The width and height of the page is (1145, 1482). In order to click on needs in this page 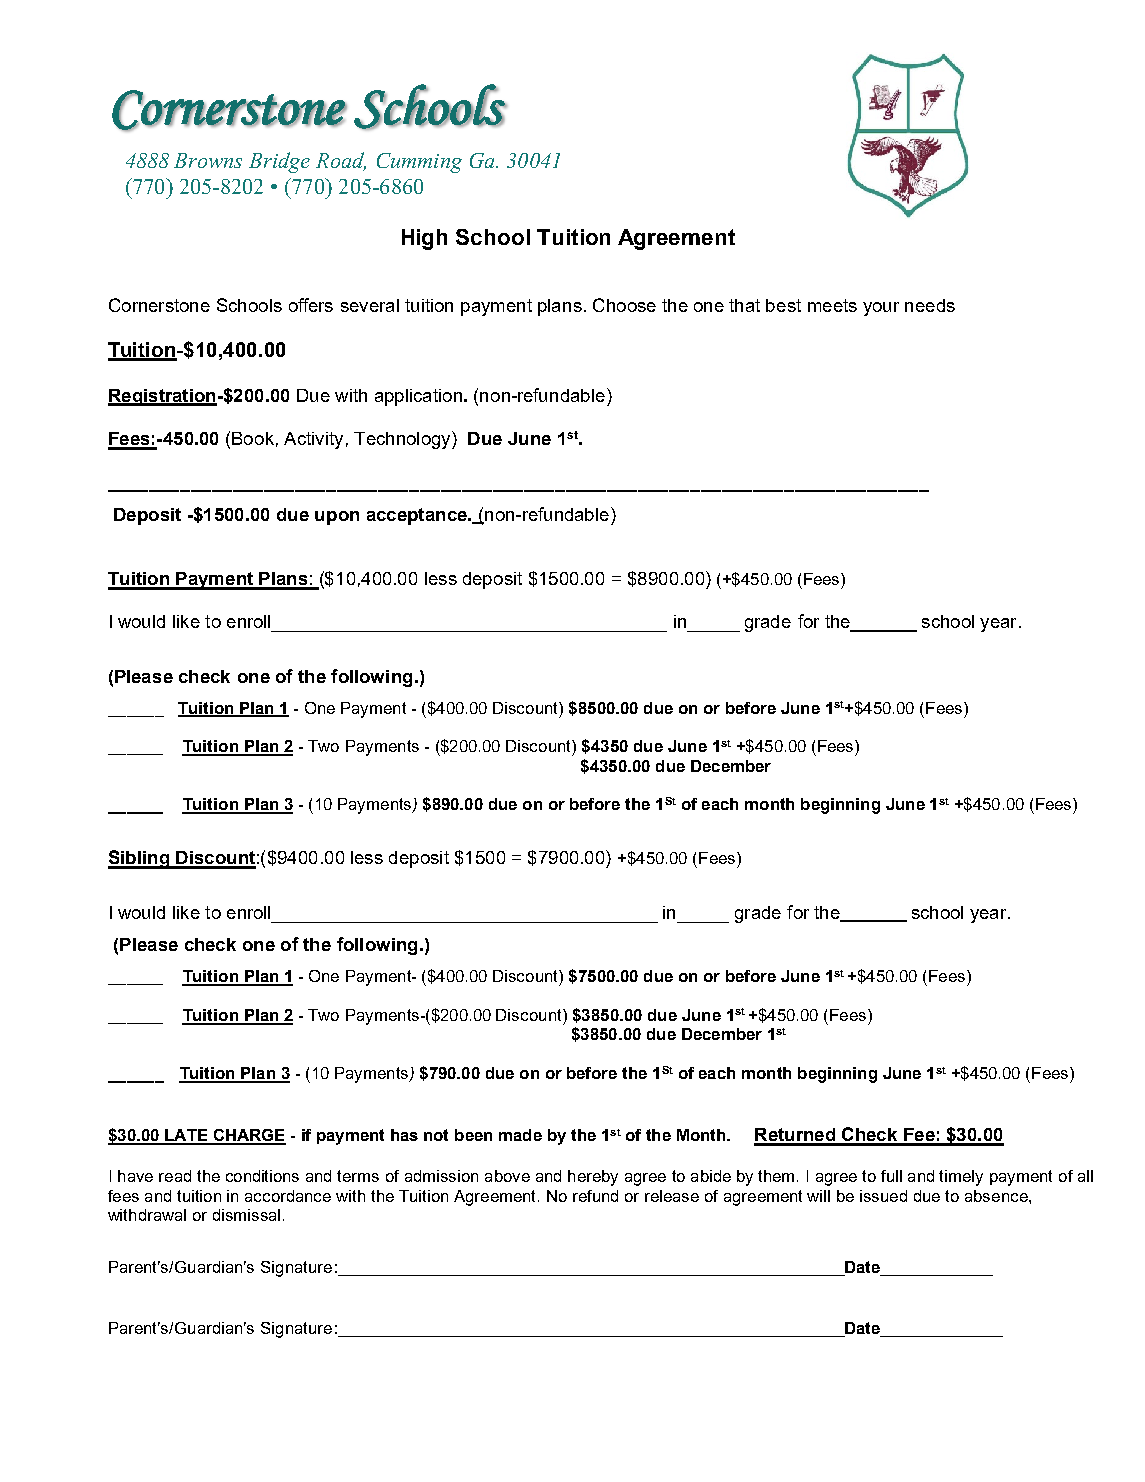, I will do `click(930, 305)`.
